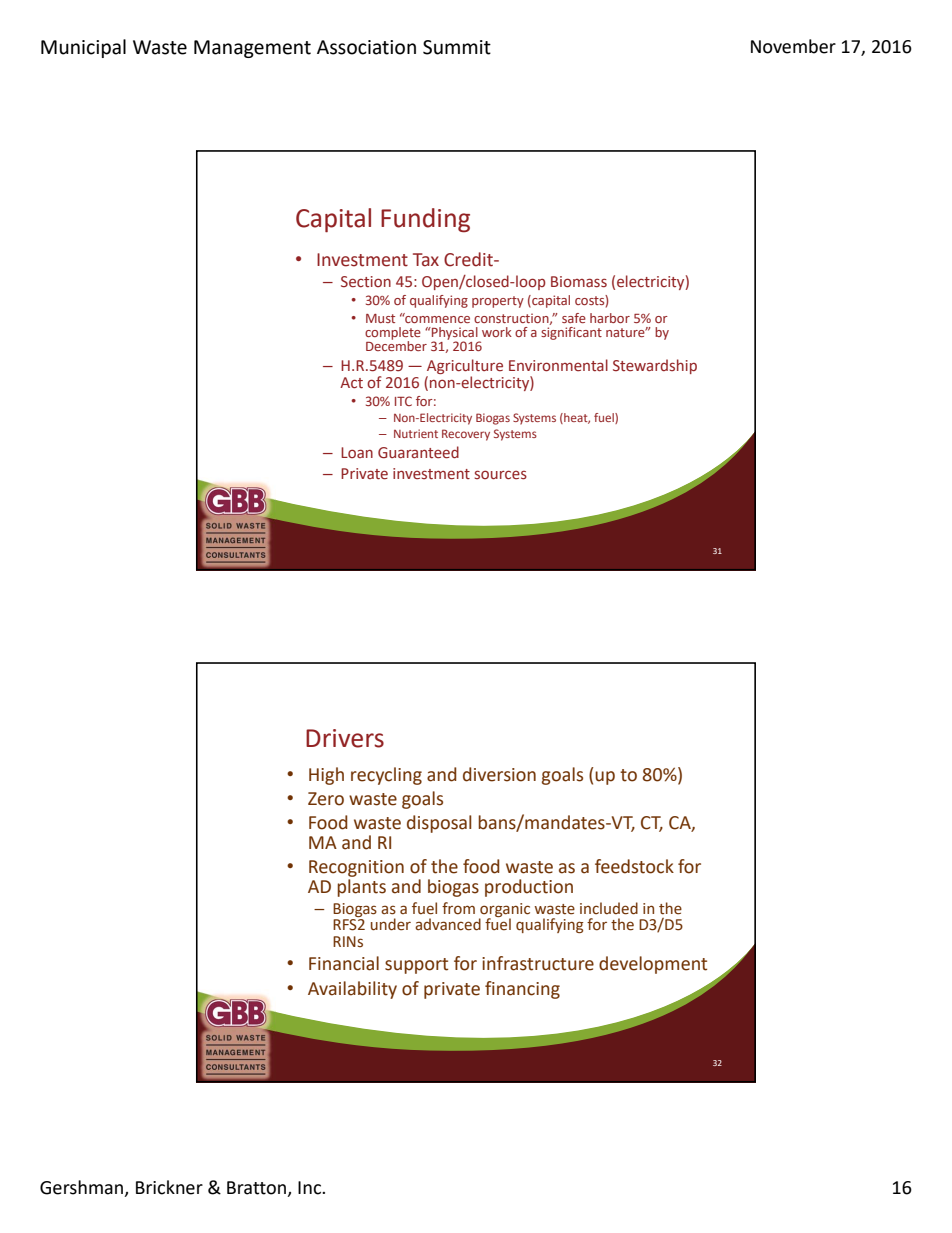  I want to click on November, so click(793, 46).
